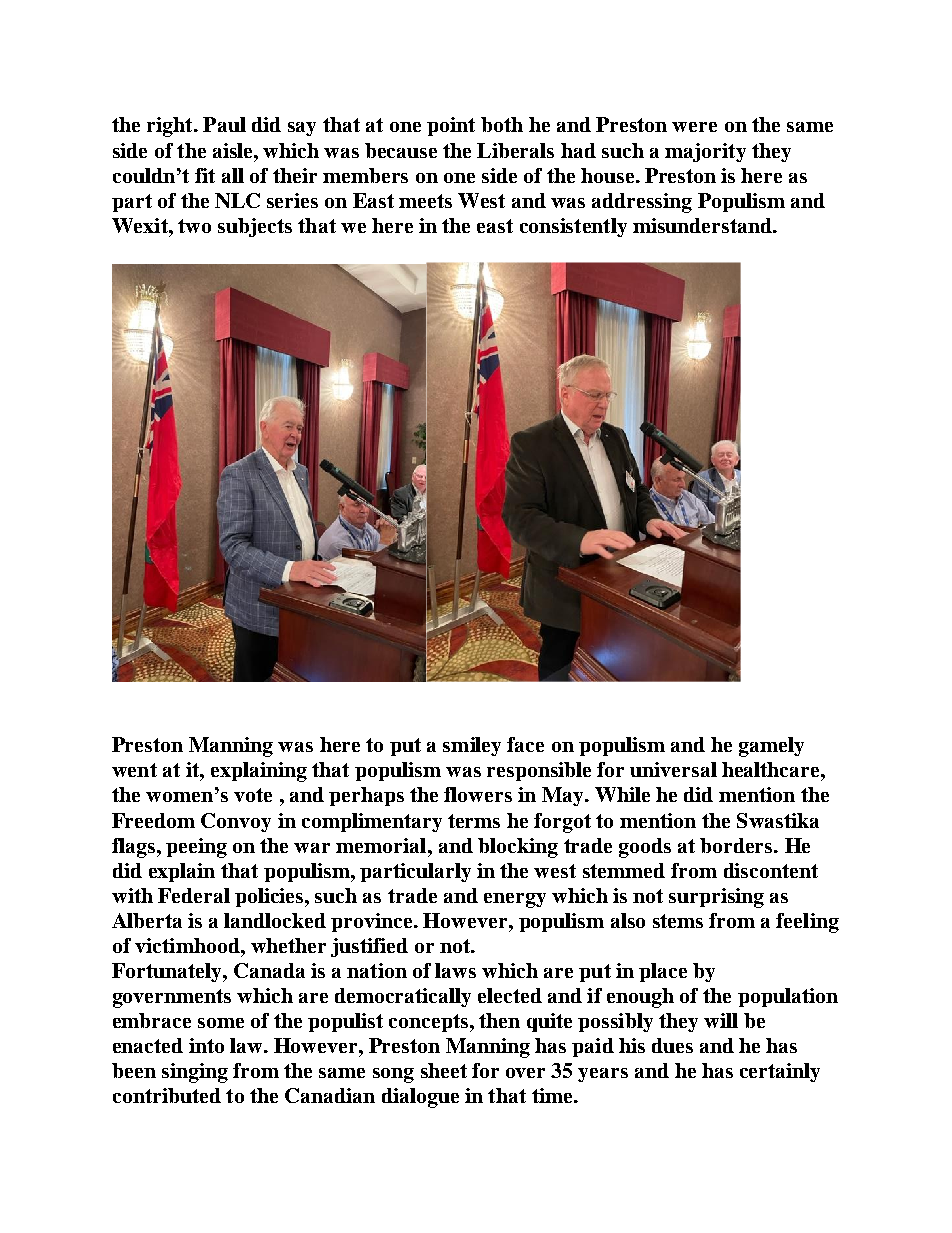  Describe the element at coordinates (705, 152) in the screenshot. I see `majority` at that location.
